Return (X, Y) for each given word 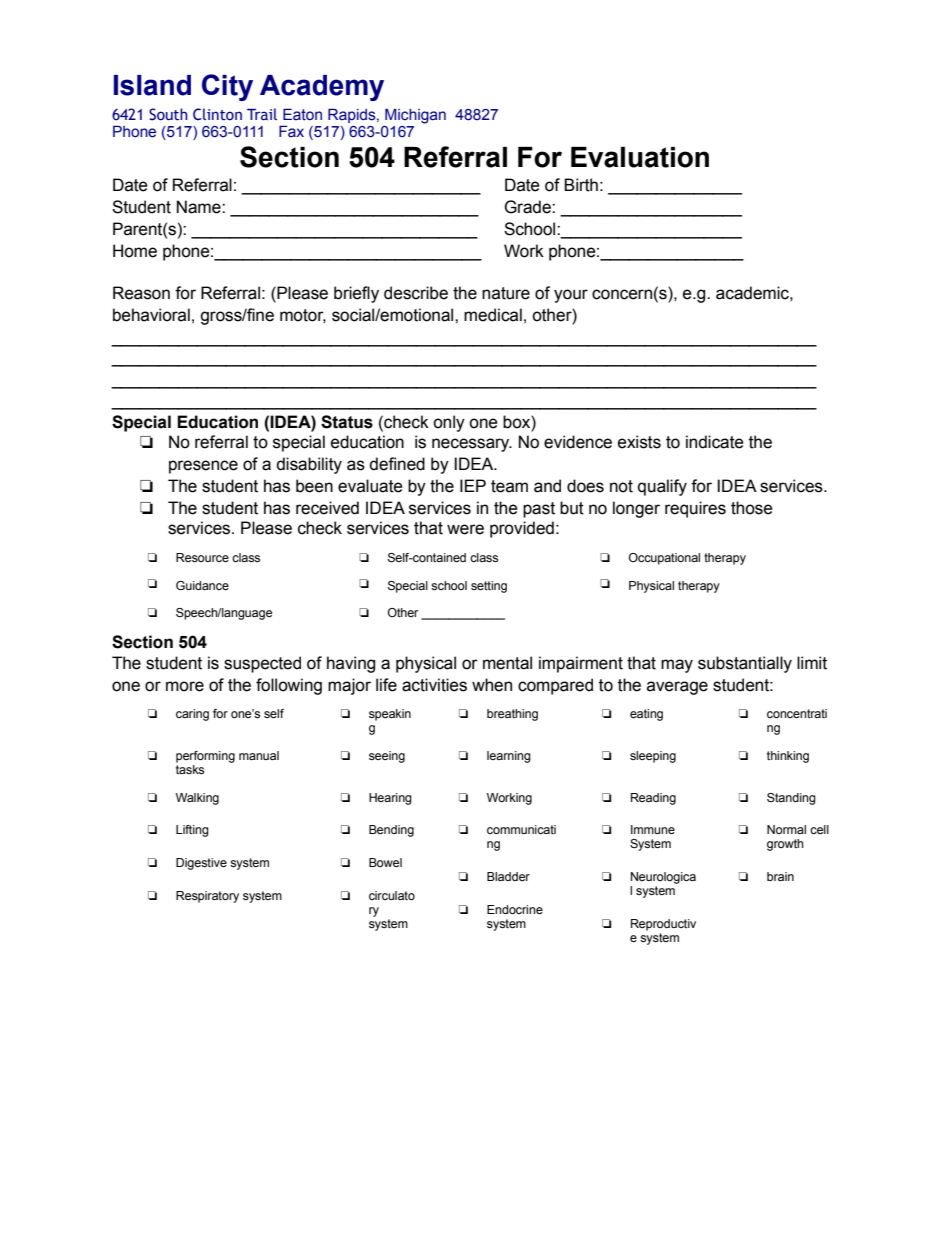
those (752, 508)
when (492, 685)
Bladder (508, 876)
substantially (745, 664)
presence (203, 467)
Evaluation (640, 157)
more (185, 686)
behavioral (151, 315)
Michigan (415, 116)
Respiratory (207, 897)
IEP (473, 485)
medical (493, 315)
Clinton (217, 114)
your (571, 296)
